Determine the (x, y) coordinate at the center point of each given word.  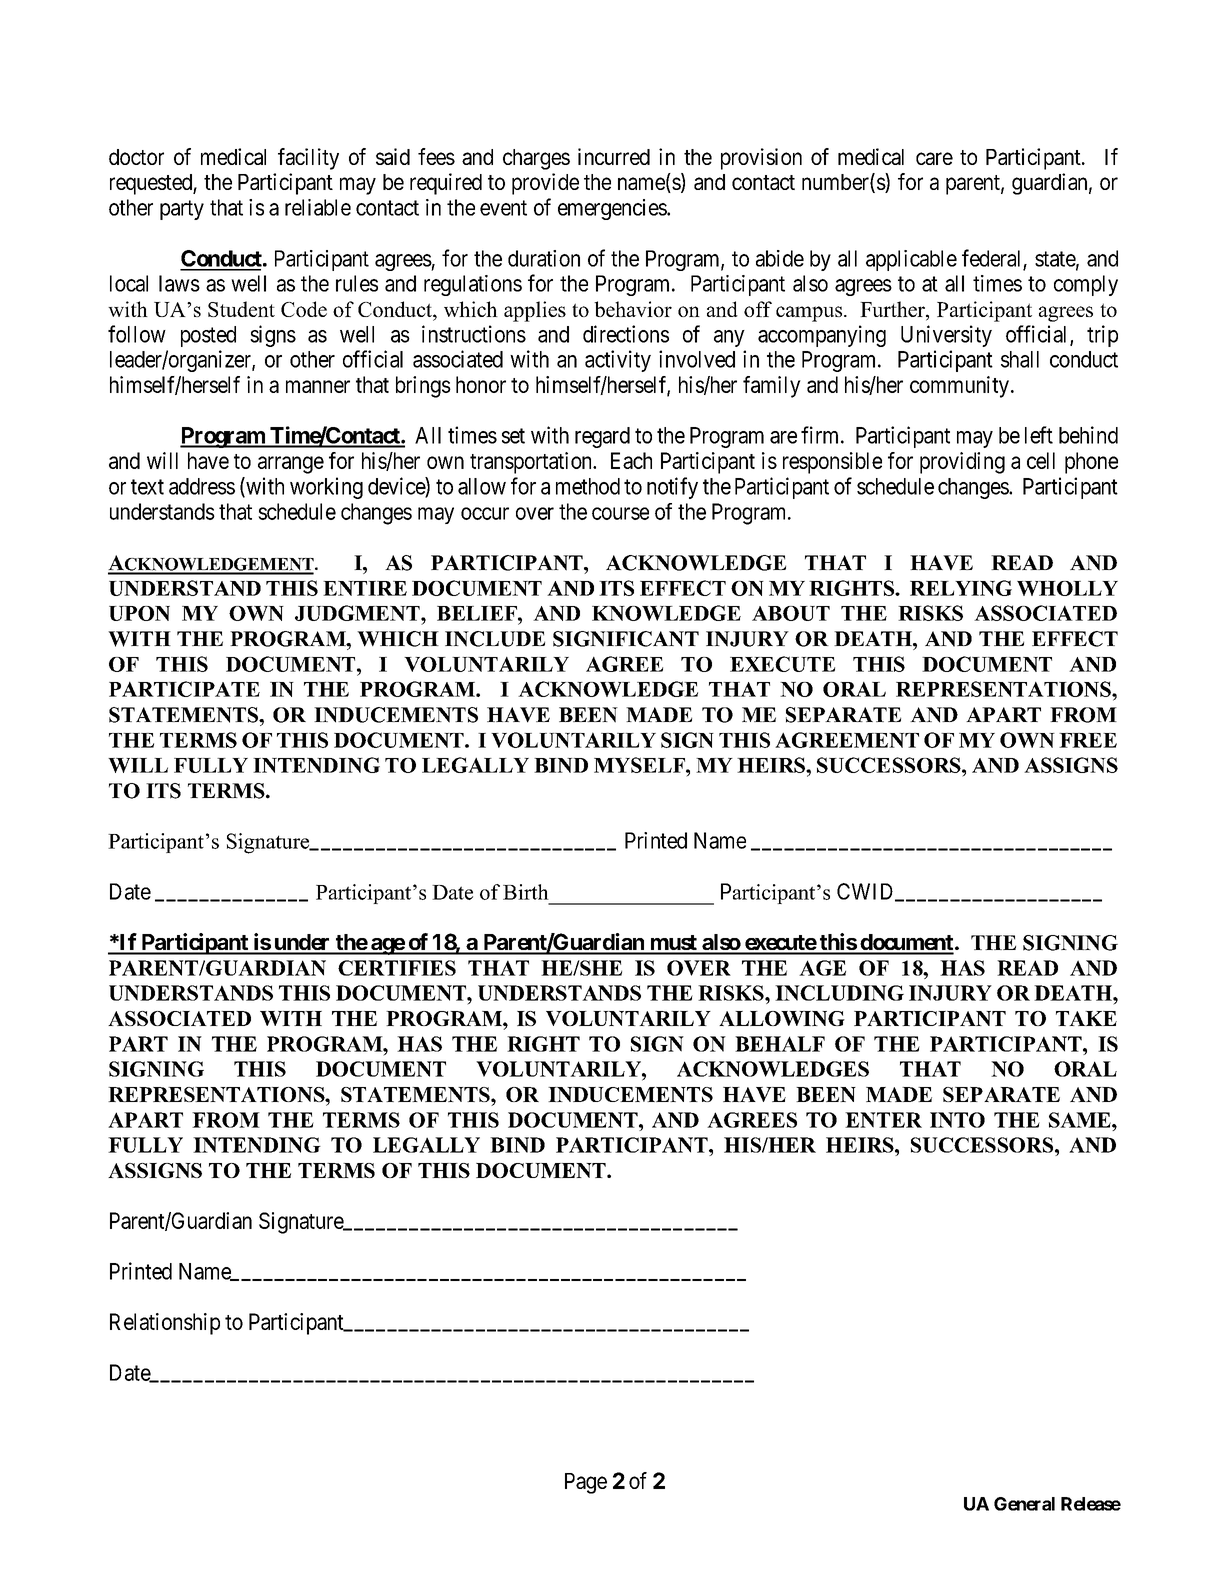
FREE (1088, 740)
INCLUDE (495, 639)
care (934, 158)
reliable (318, 207)
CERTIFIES (397, 968)
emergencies (613, 209)
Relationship (165, 1324)
